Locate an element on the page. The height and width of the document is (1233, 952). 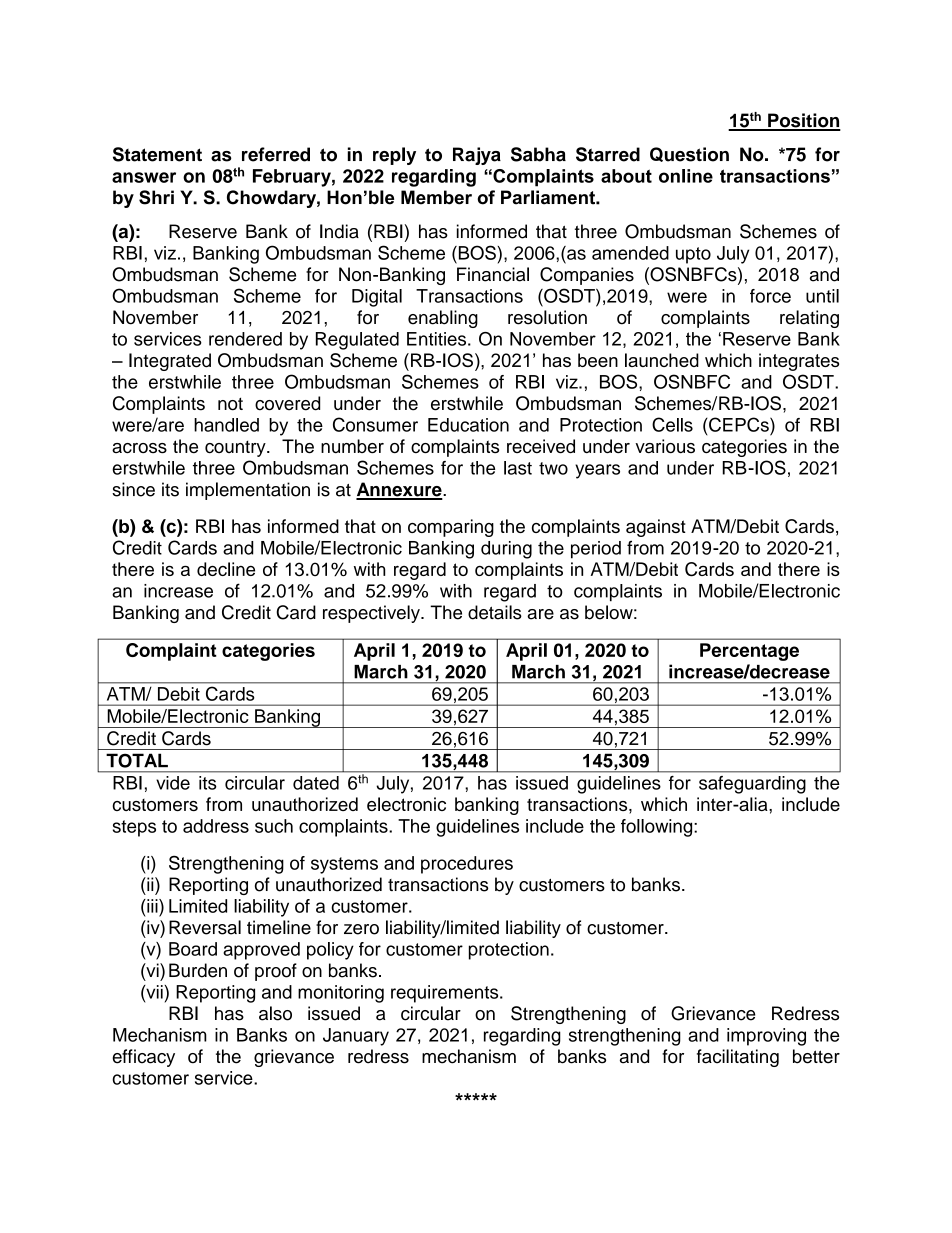
details is located at coordinates (495, 612).
